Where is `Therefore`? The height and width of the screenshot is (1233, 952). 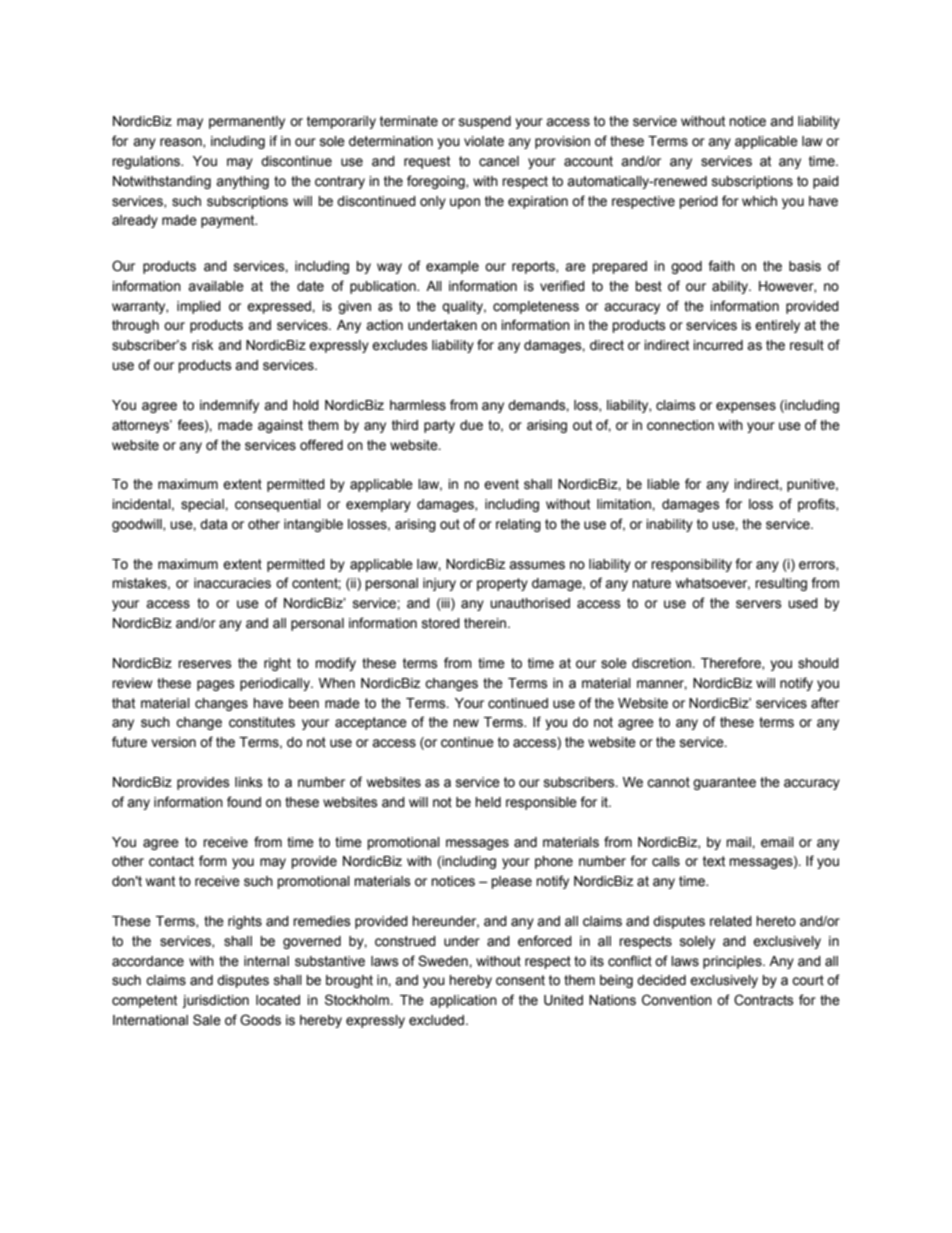
Therefore is located at coordinates (732, 663).
